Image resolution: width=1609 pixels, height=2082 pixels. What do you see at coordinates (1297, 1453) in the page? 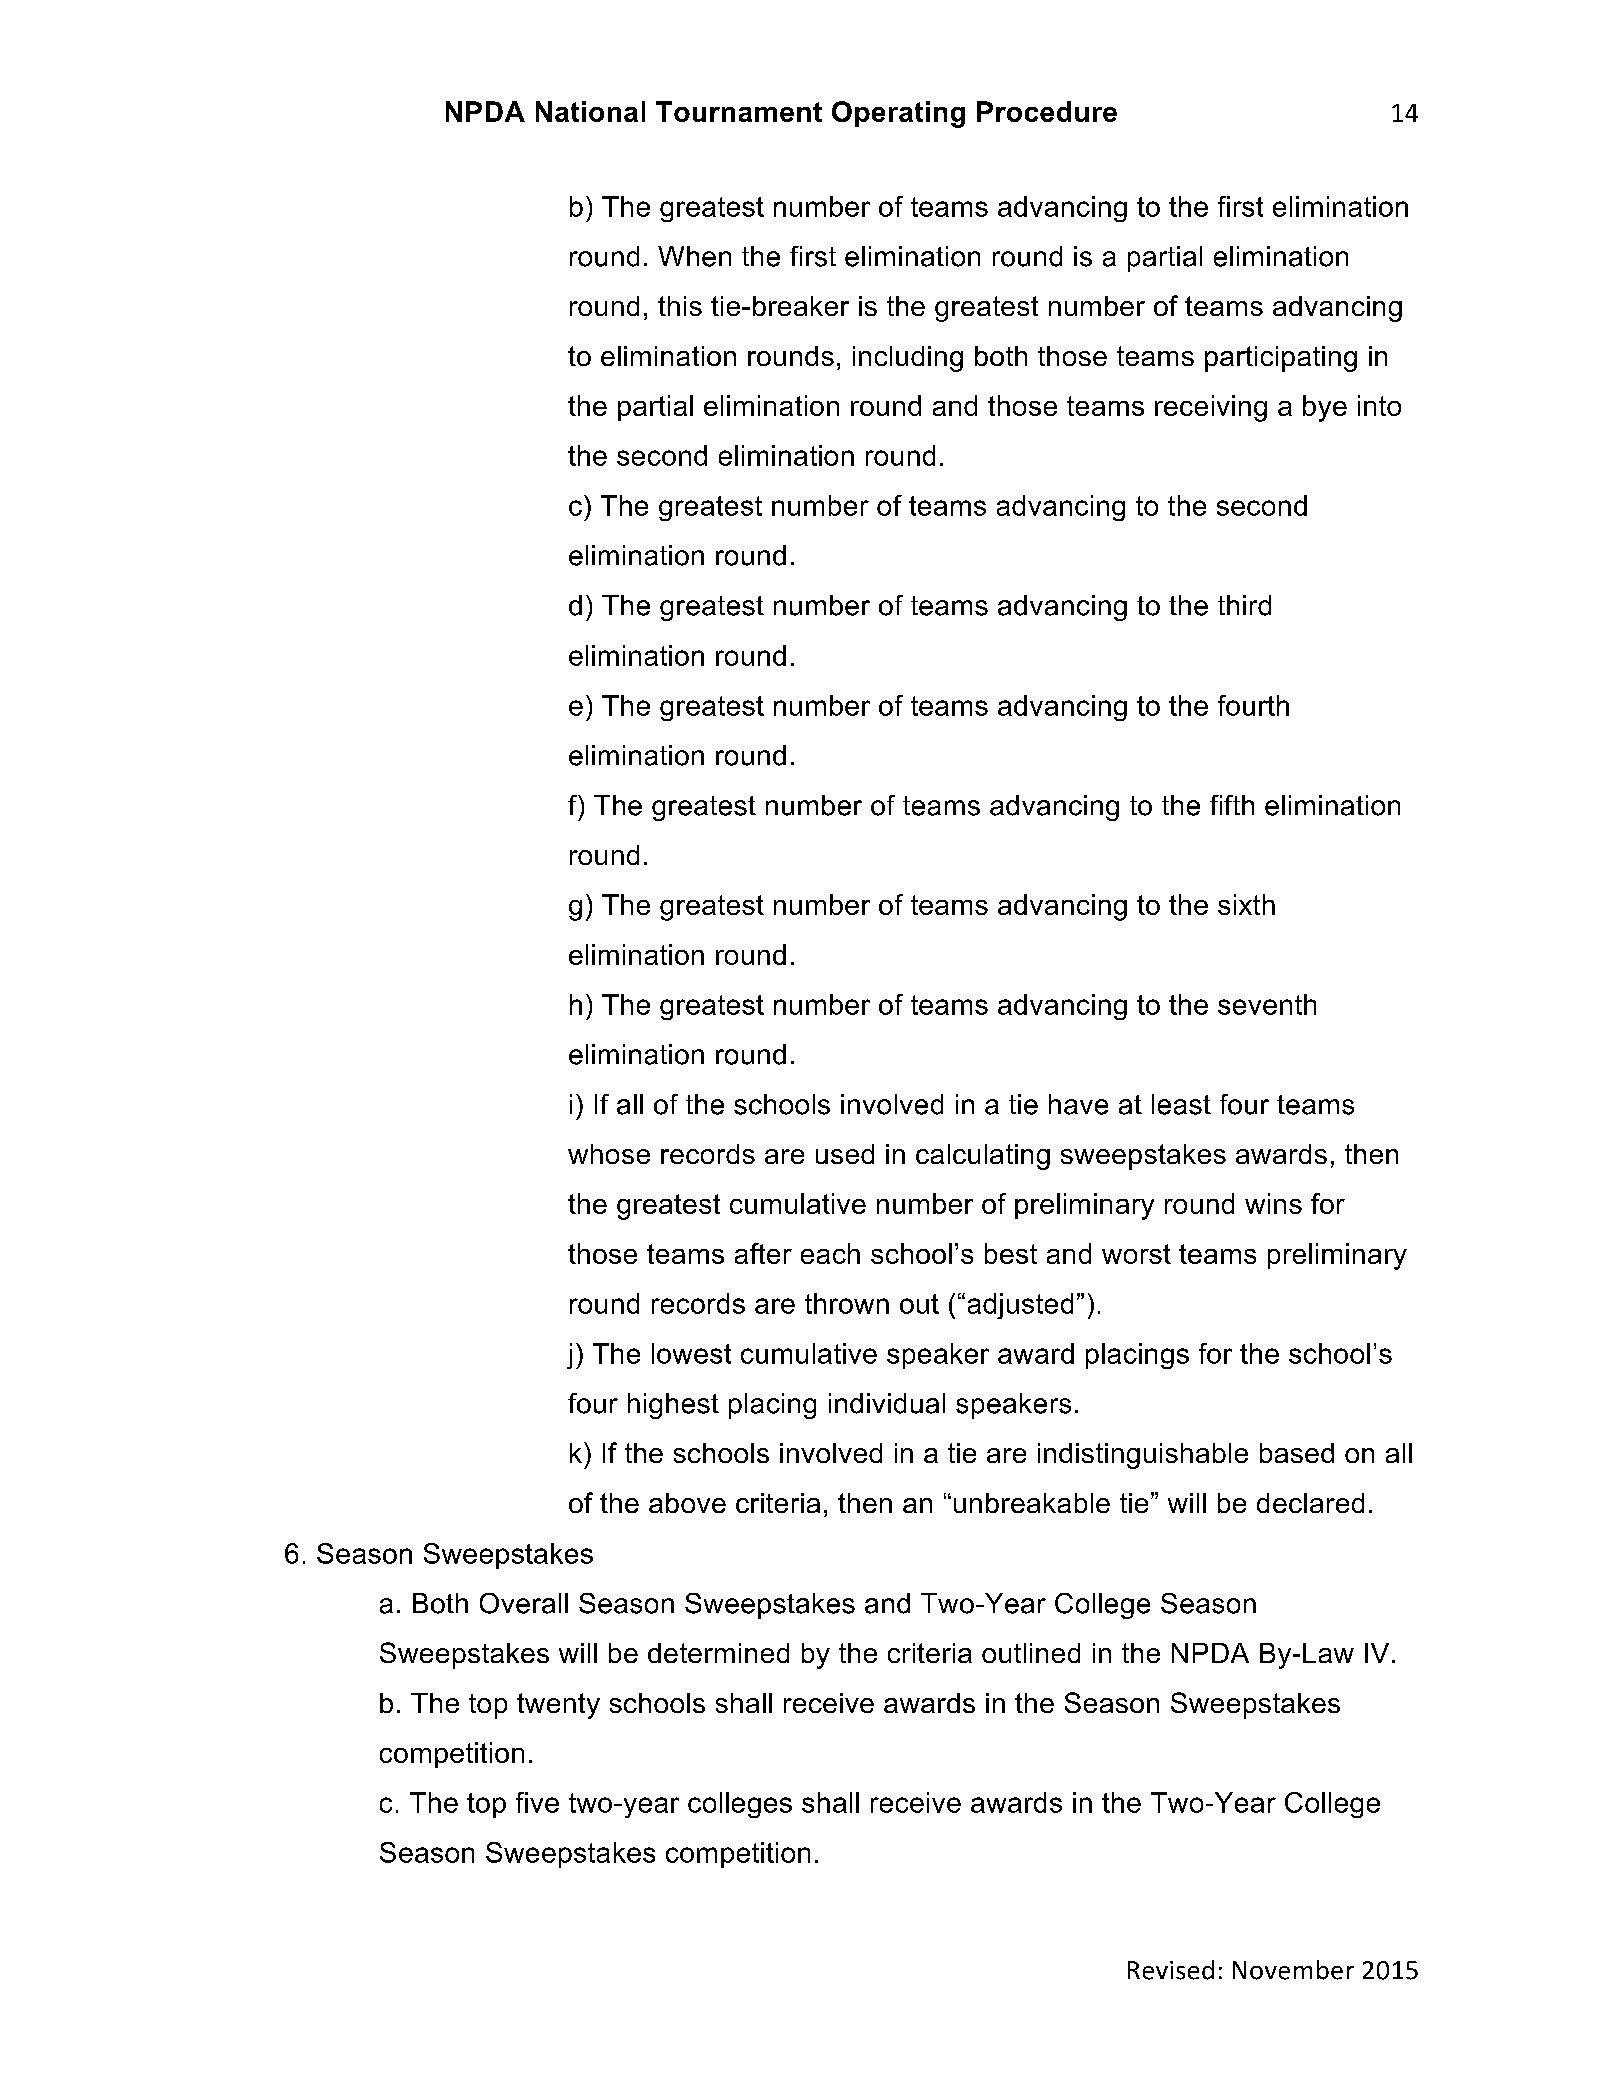
I see `based` at bounding box center [1297, 1453].
